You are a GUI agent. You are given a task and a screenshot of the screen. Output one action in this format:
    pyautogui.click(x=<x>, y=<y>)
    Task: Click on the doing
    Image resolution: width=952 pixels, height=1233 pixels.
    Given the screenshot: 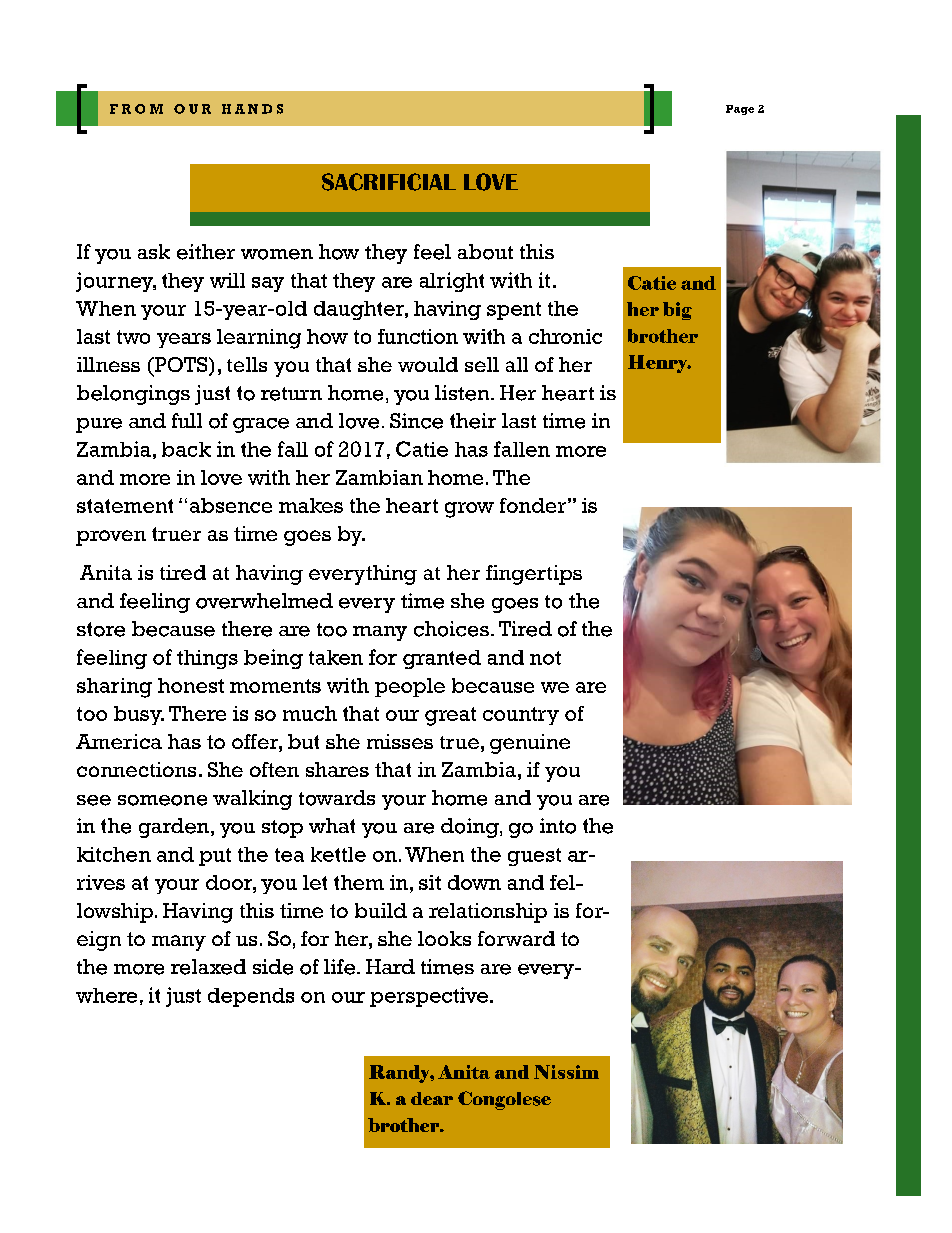 What is the action you would take?
    pyautogui.click(x=471, y=828)
